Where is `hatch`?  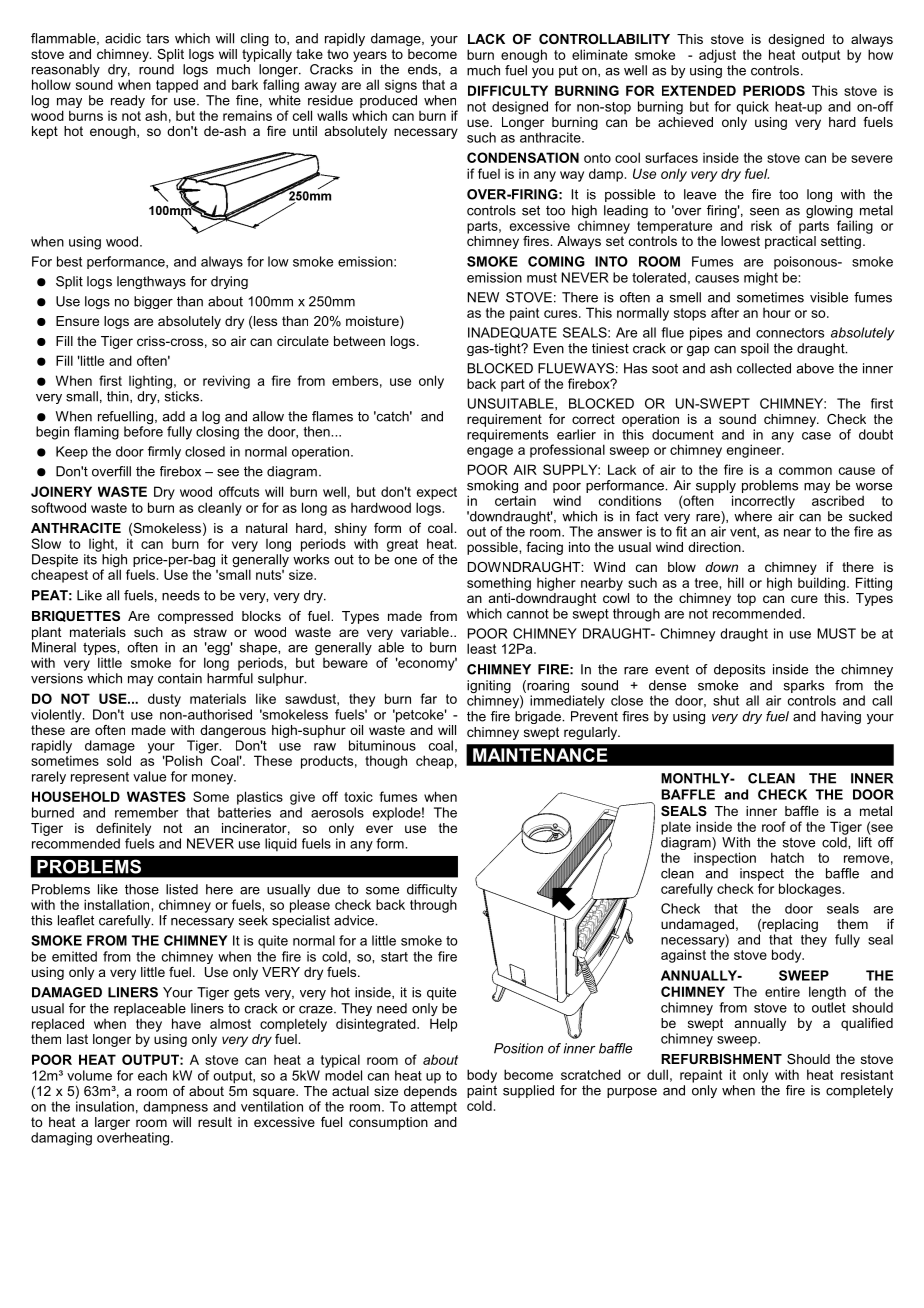 hatch is located at coordinates (787, 857).
